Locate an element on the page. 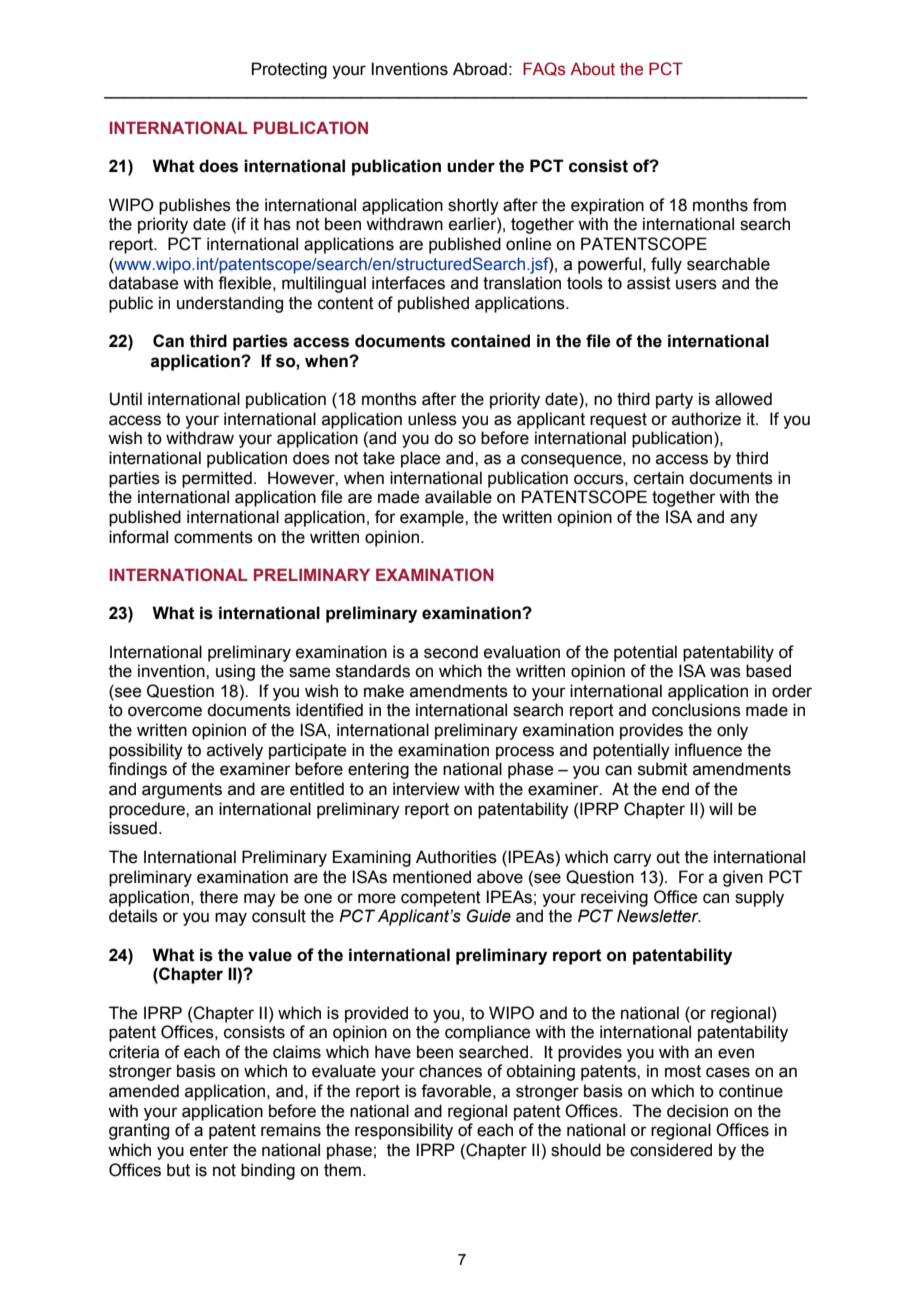 The height and width of the page is (1308, 924). place is located at coordinates (420, 459).
